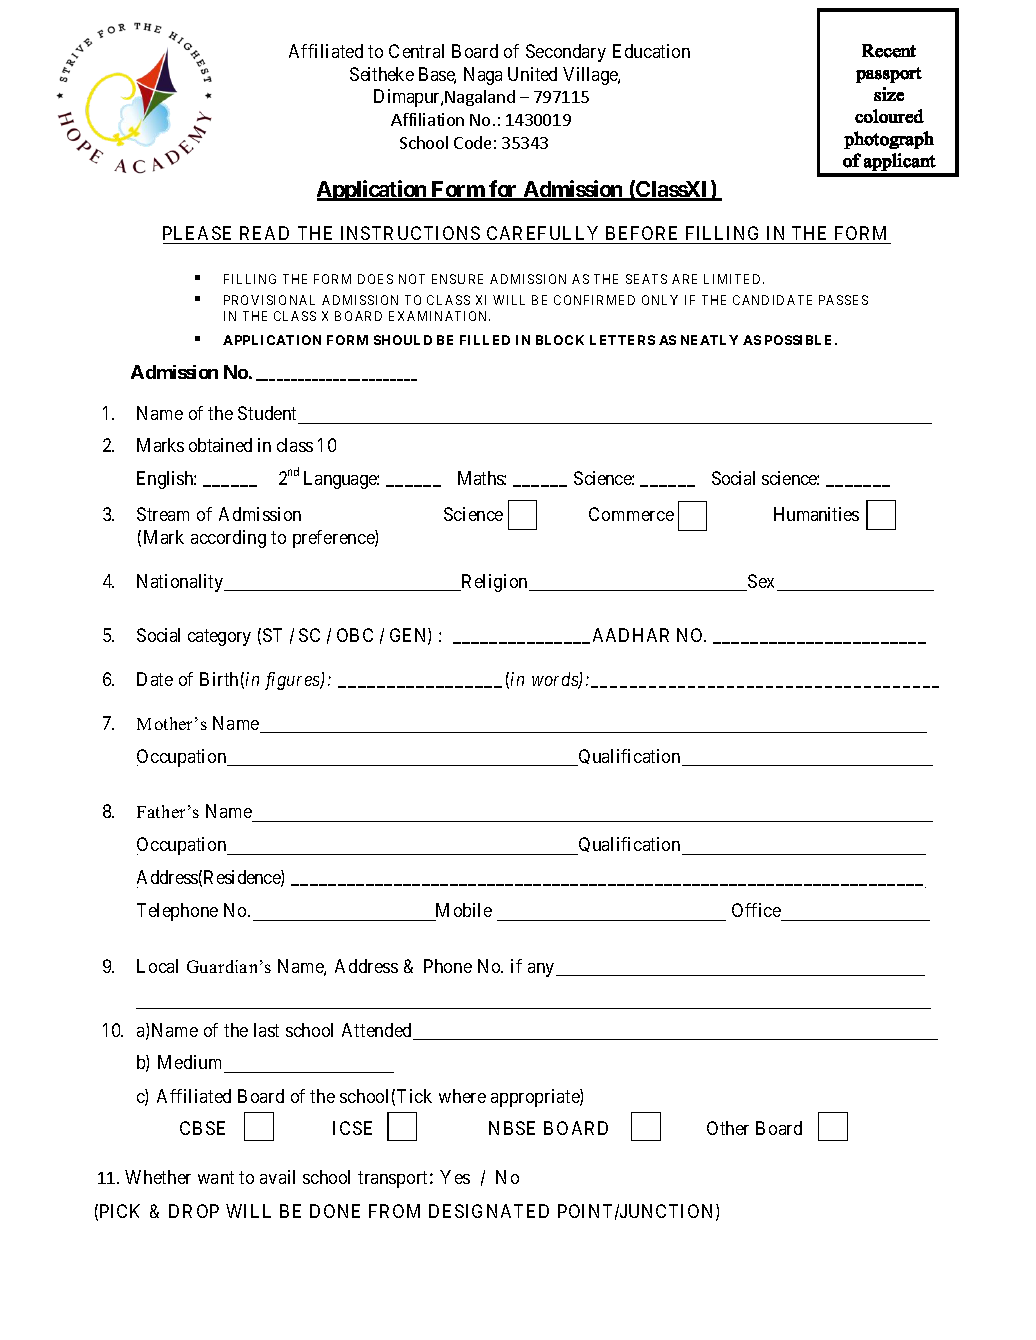 This page has width=1036, height=1340. I want to click on Humanities, so click(816, 514).
